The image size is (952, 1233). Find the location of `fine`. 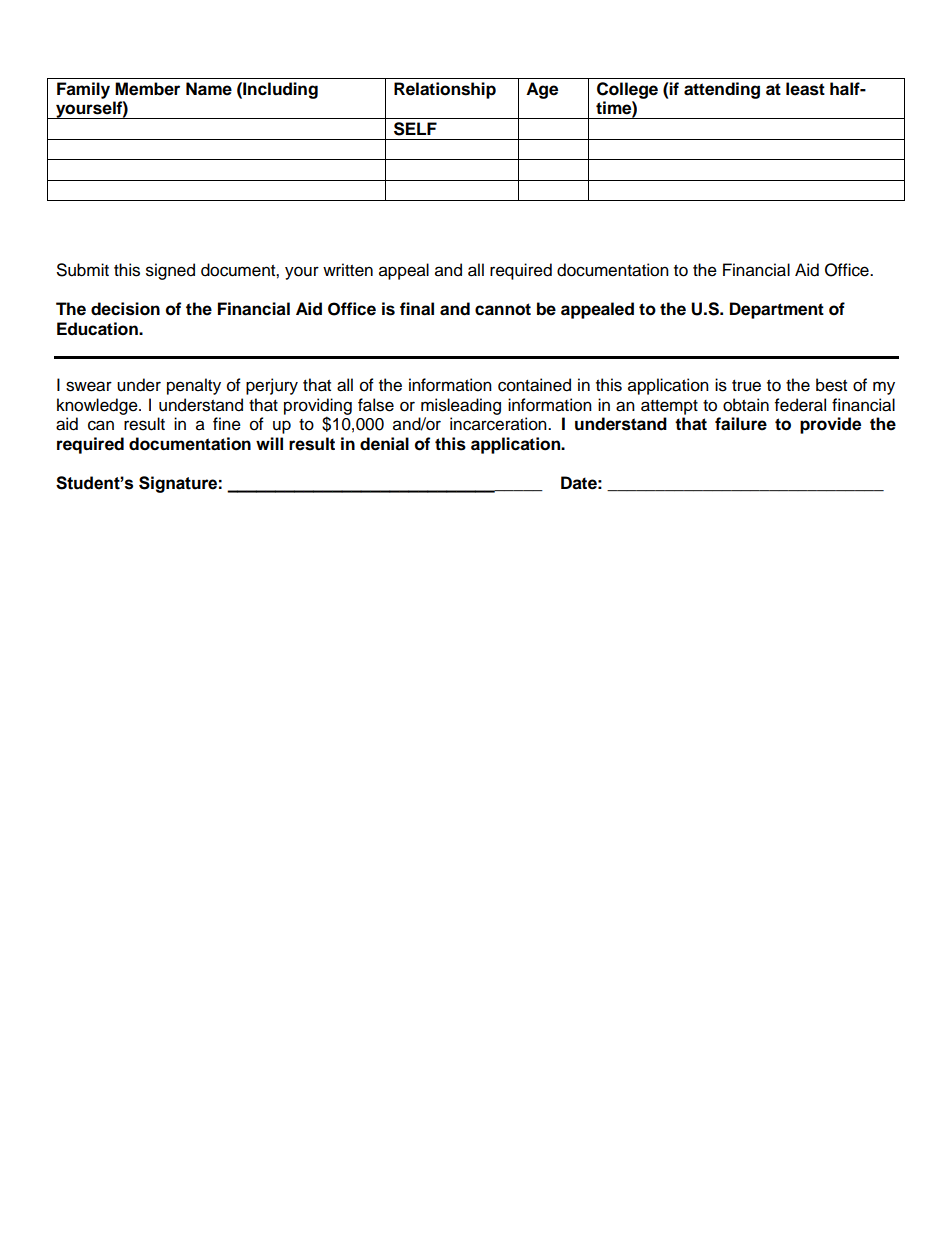

fine is located at coordinates (227, 424).
